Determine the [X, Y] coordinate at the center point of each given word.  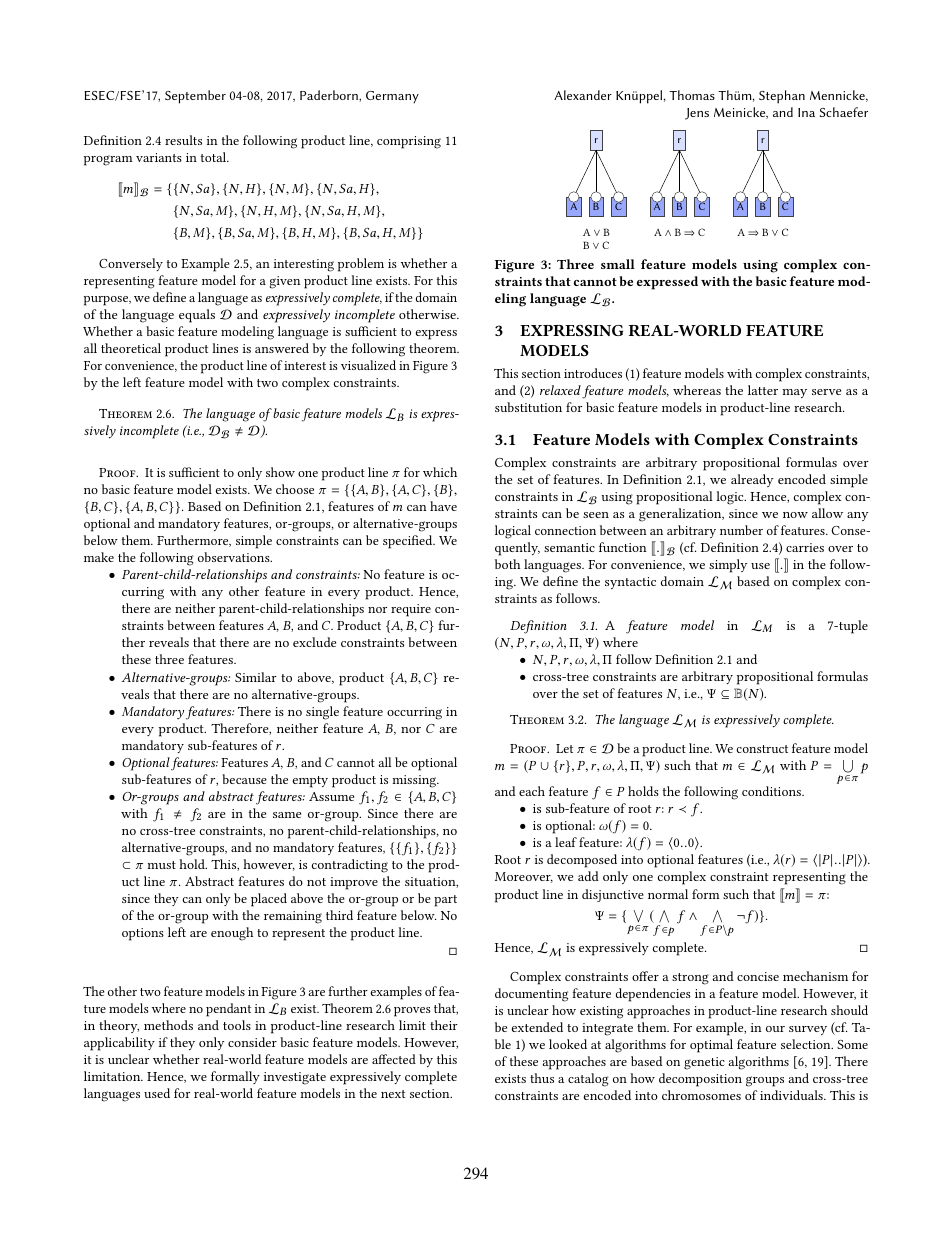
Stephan [782, 97]
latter [763, 390]
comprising [409, 142]
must [161, 865]
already [752, 480]
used [157, 1093]
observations [235, 557]
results [183, 140]
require [411, 610]
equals [197, 316]
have [443, 506]
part [445, 901]
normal [668, 894]
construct [762, 749]
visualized [368, 365]
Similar [256, 677]
